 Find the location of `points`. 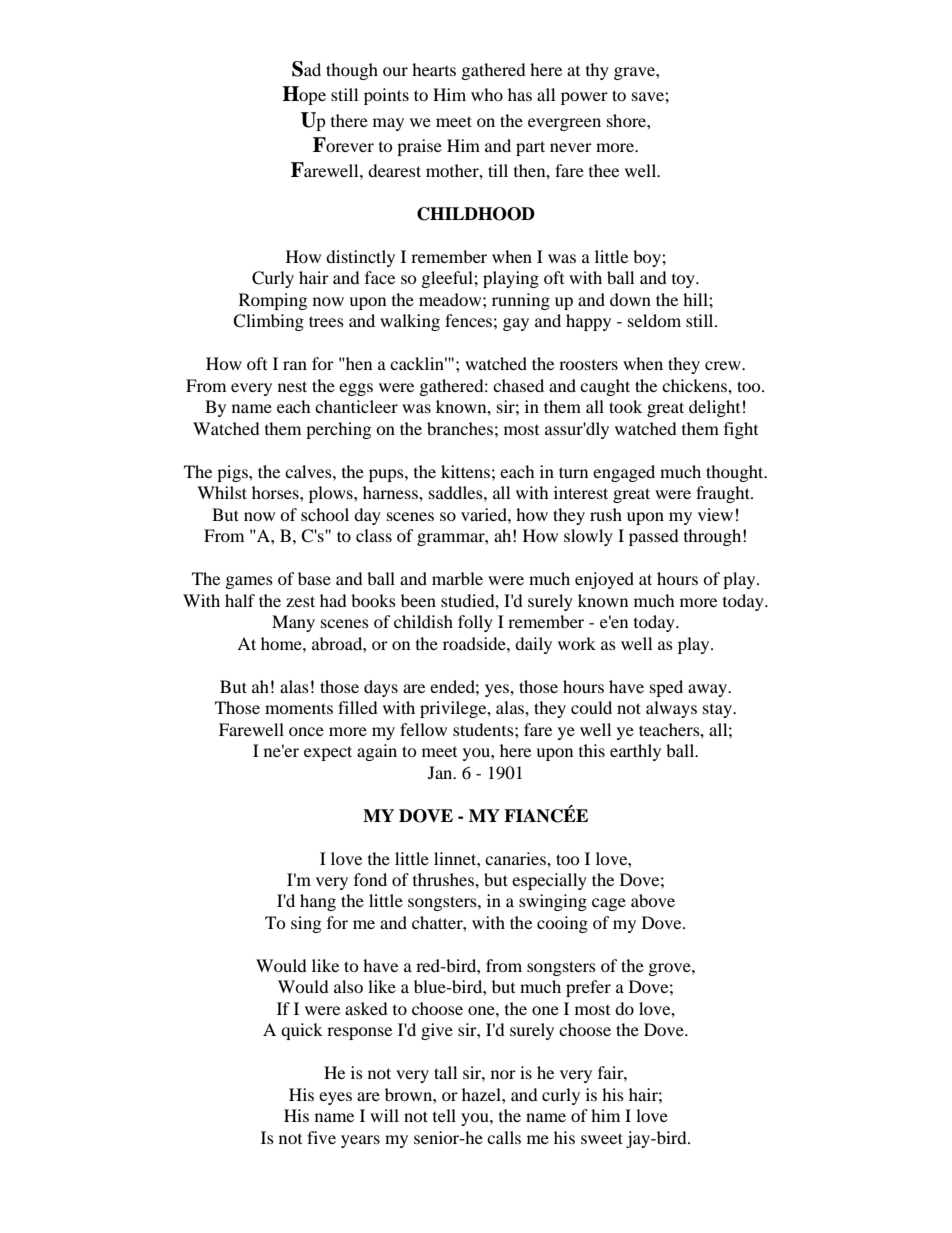

points is located at coordinates (386, 96).
